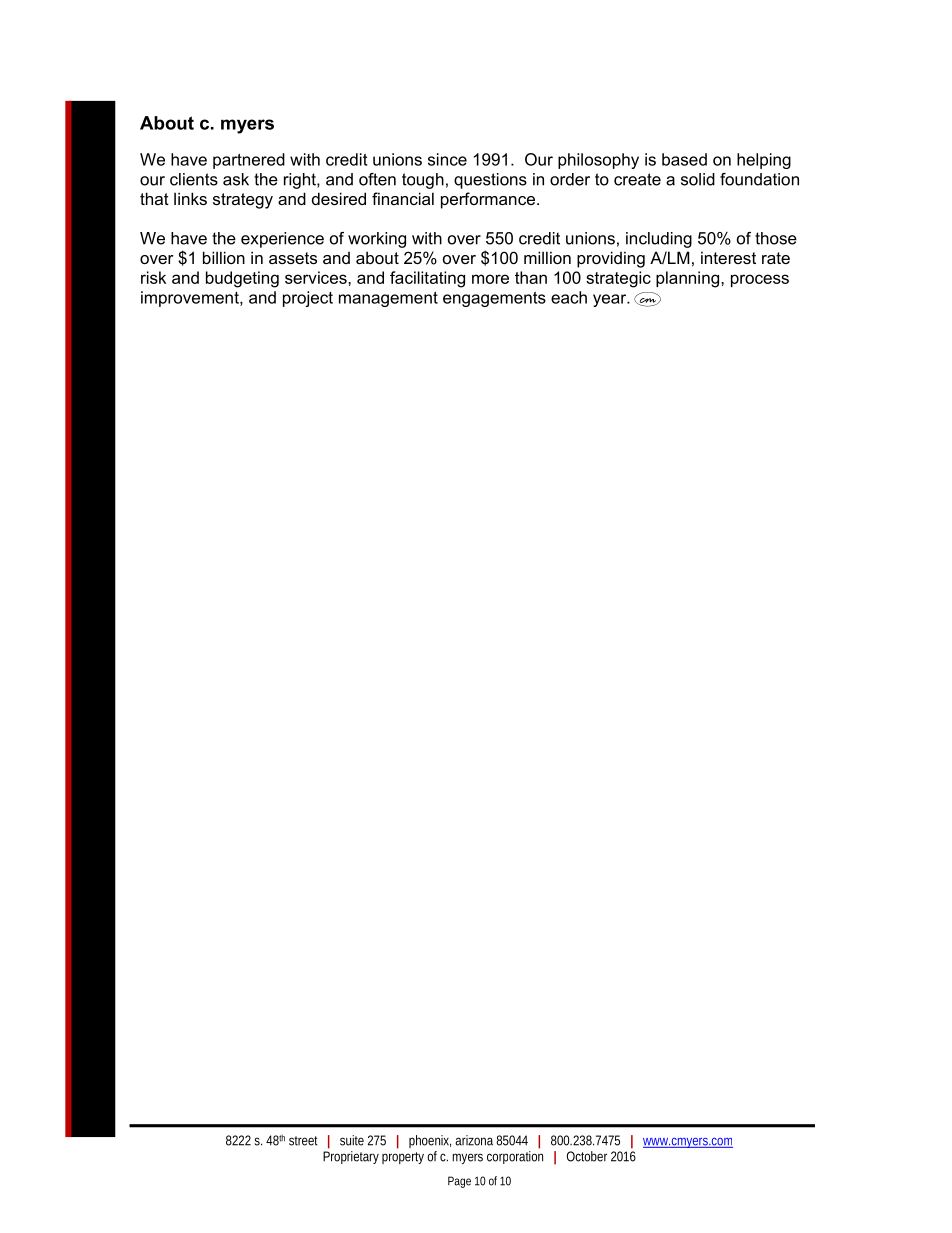 The image size is (952, 1233). I want to click on engagements, so click(494, 299).
